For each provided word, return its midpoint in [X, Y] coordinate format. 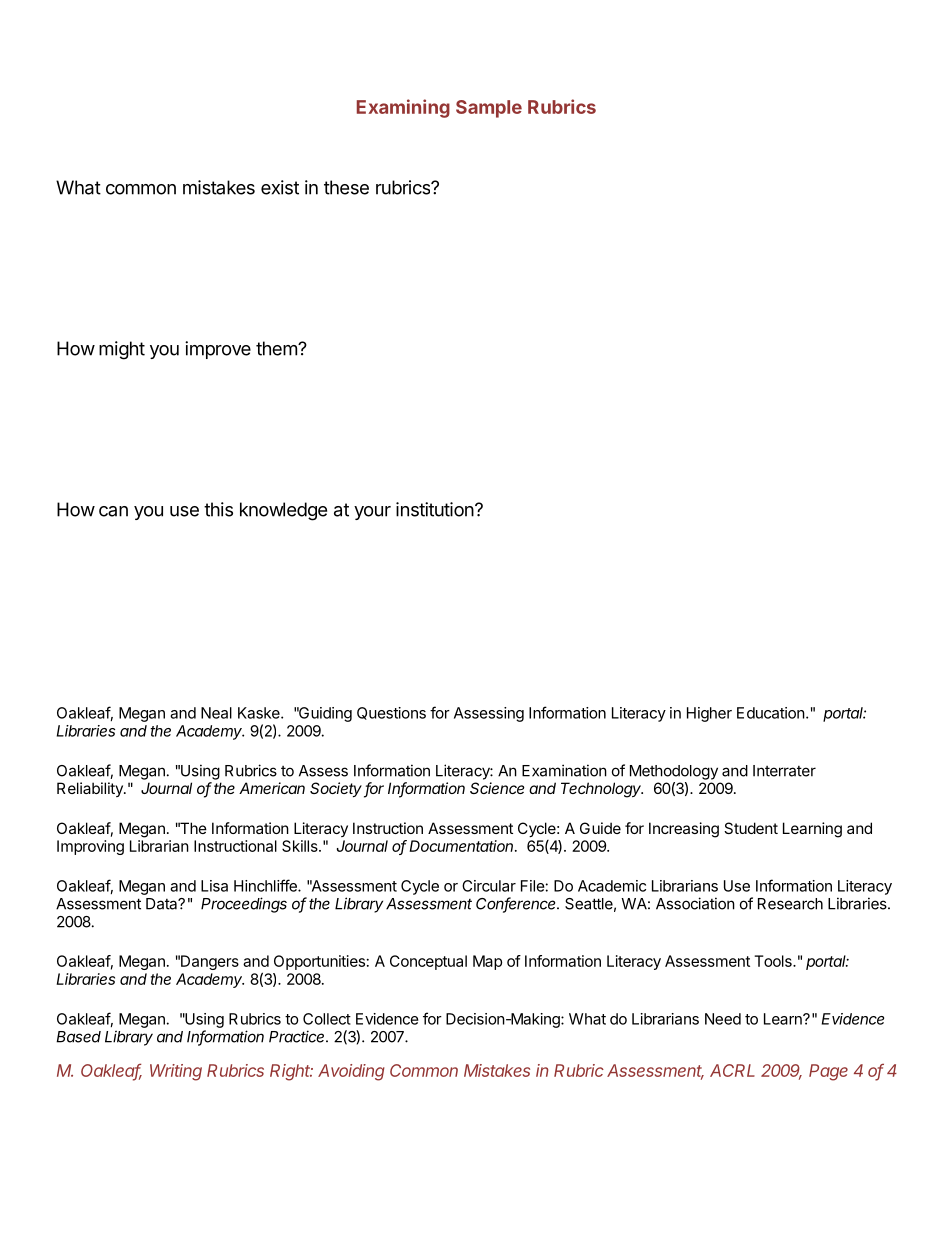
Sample [489, 109]
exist [280, 187]
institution [436, 509]
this [218, 509]
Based [78, 1037]
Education [771, 713]
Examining [403, 108]
